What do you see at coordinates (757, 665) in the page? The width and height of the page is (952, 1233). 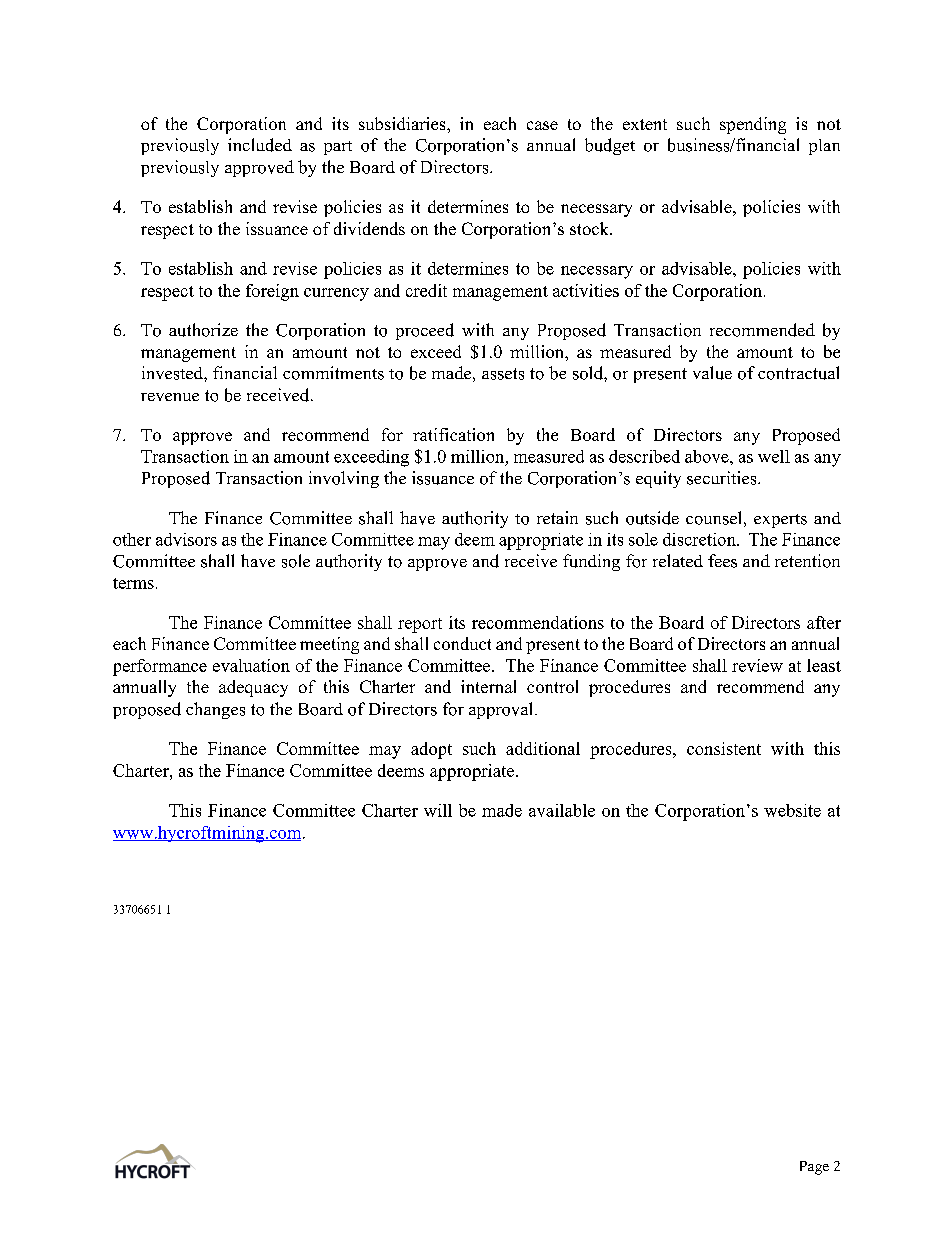 I see `review` at bounding box center [757, 665].
